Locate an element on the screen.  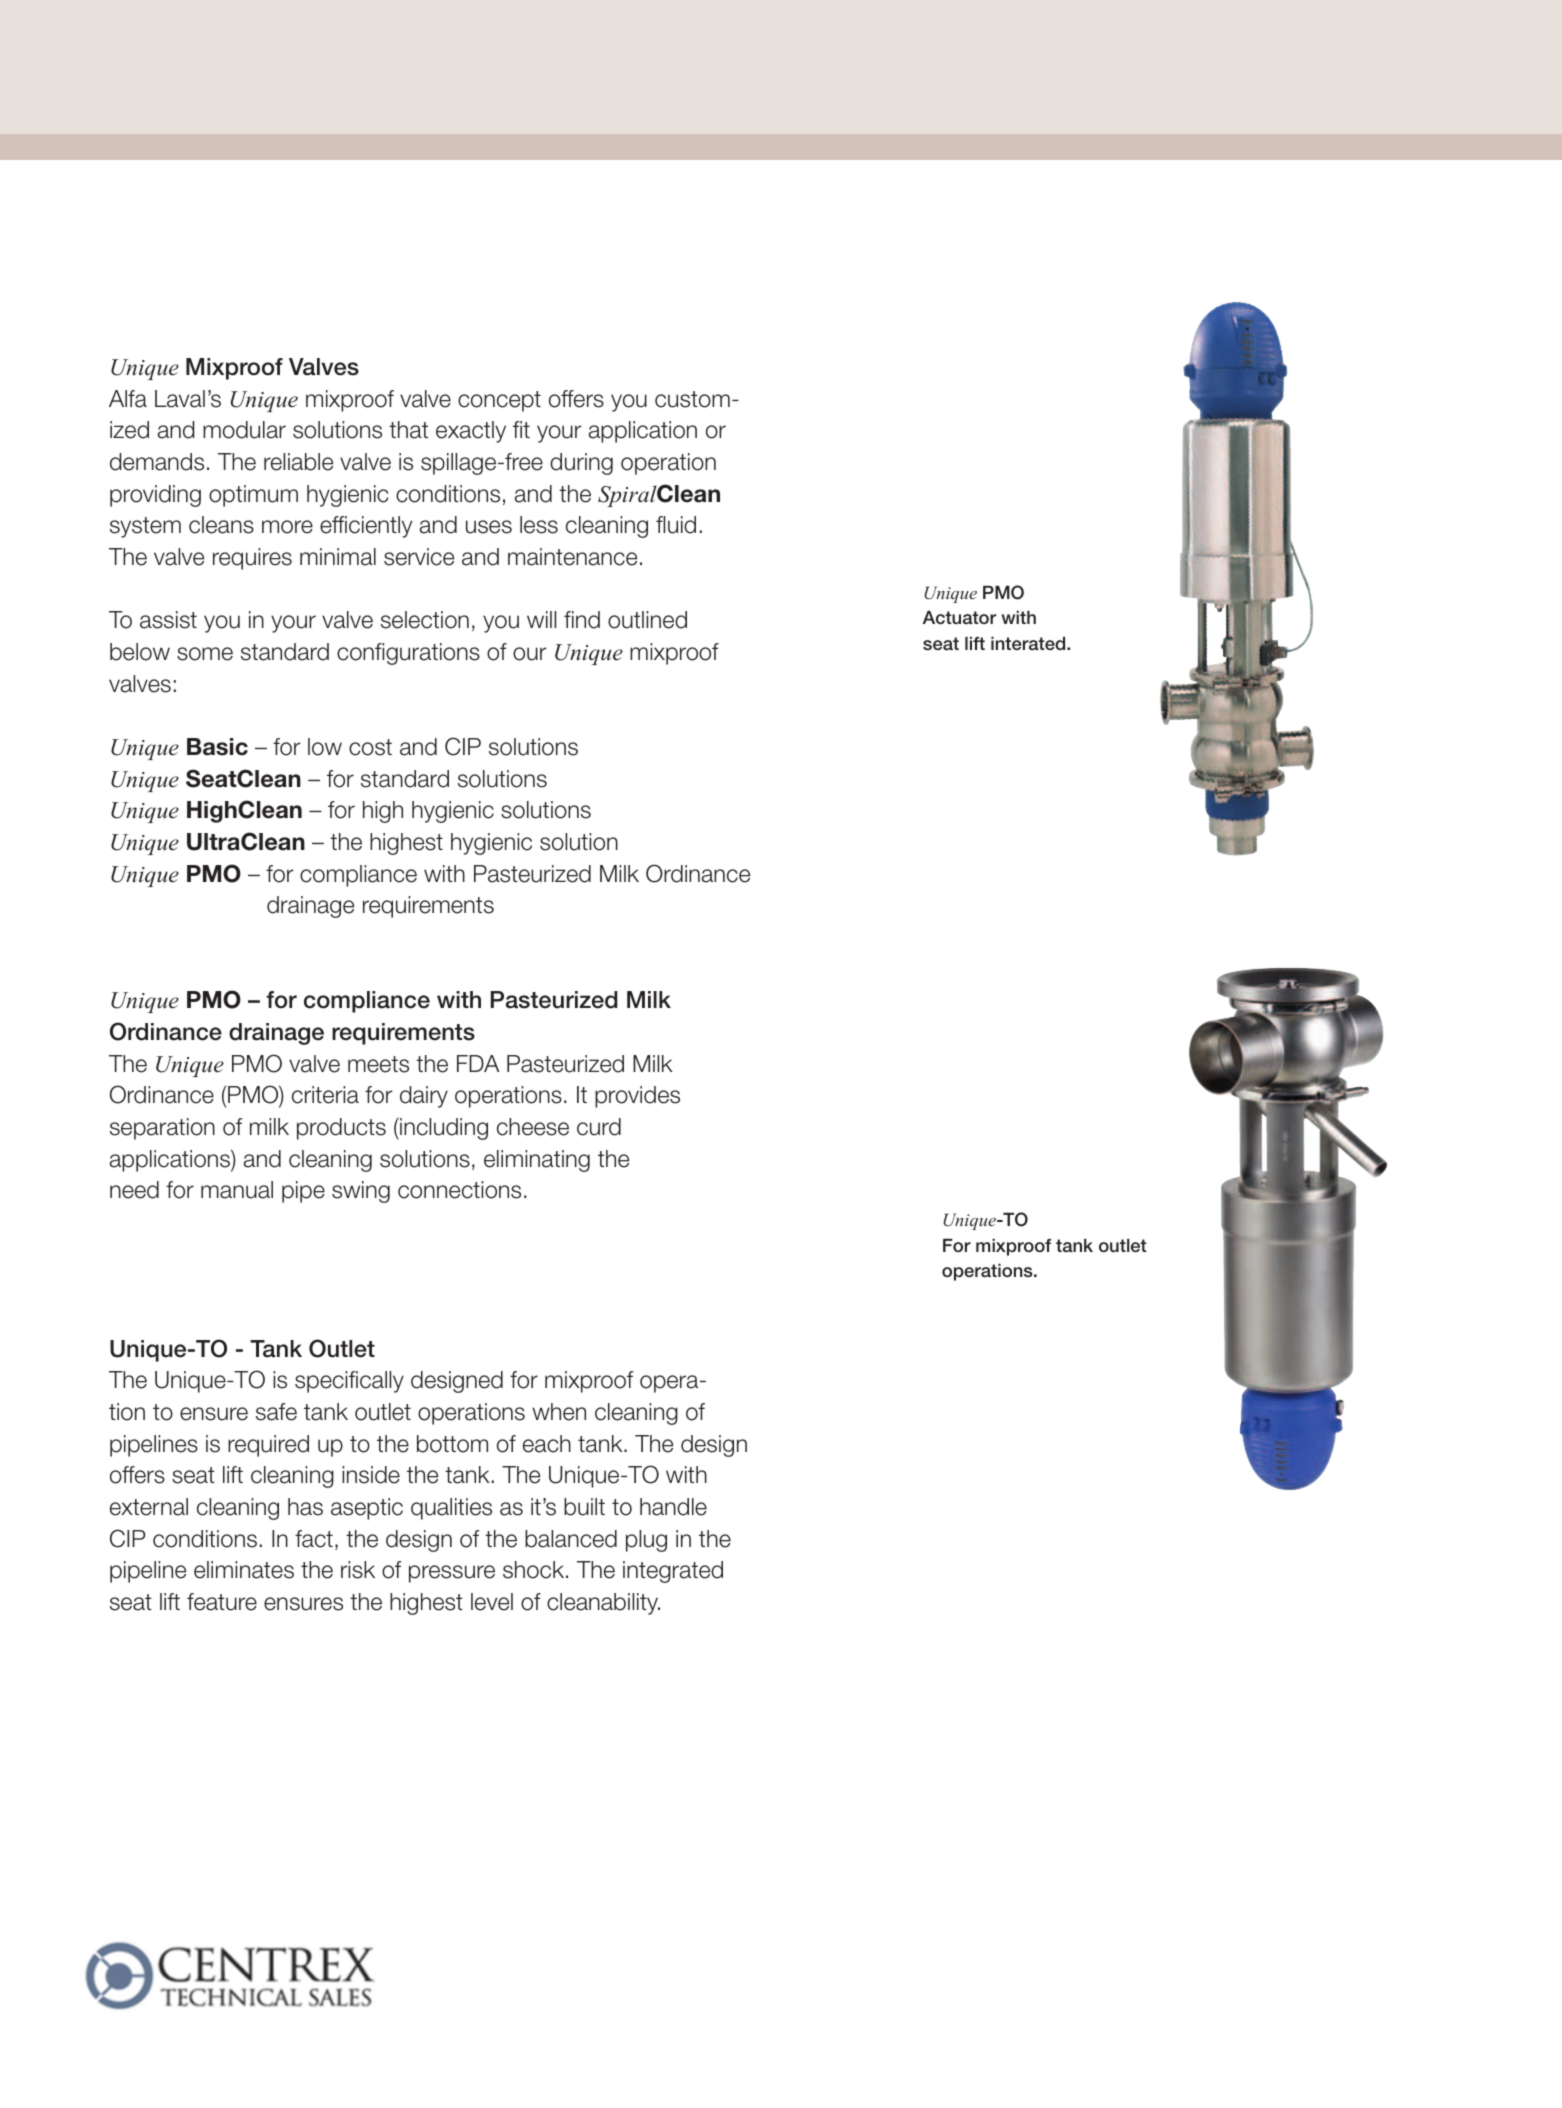
curd is located at coordinates (599, 1127).
